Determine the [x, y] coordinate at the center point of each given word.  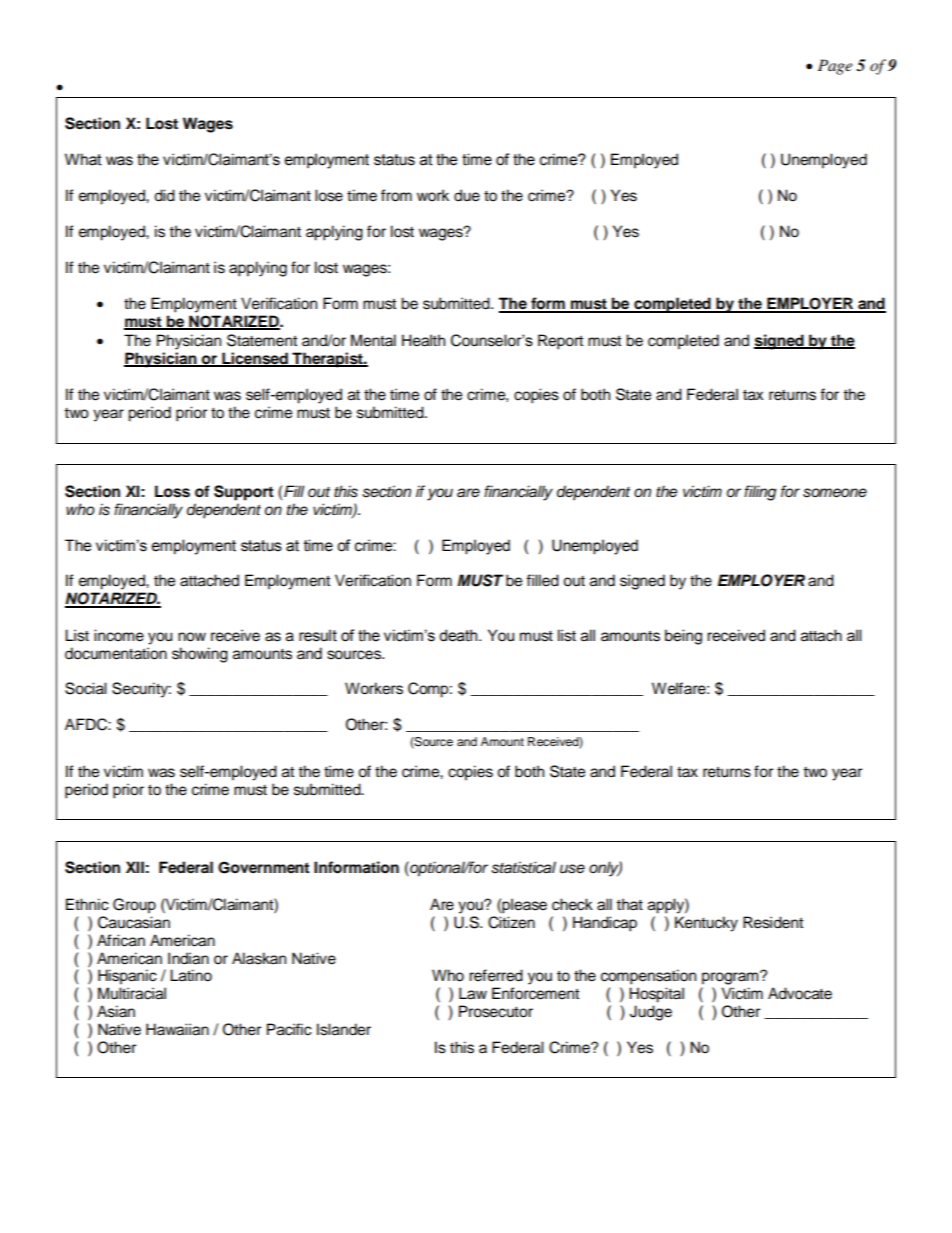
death [459, 635]
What [83, 159]
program [731, 978]
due [467, 195]
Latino [191, 975]
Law [473, 993]
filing [760, 493]
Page [835, 67]
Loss [172, 491]
